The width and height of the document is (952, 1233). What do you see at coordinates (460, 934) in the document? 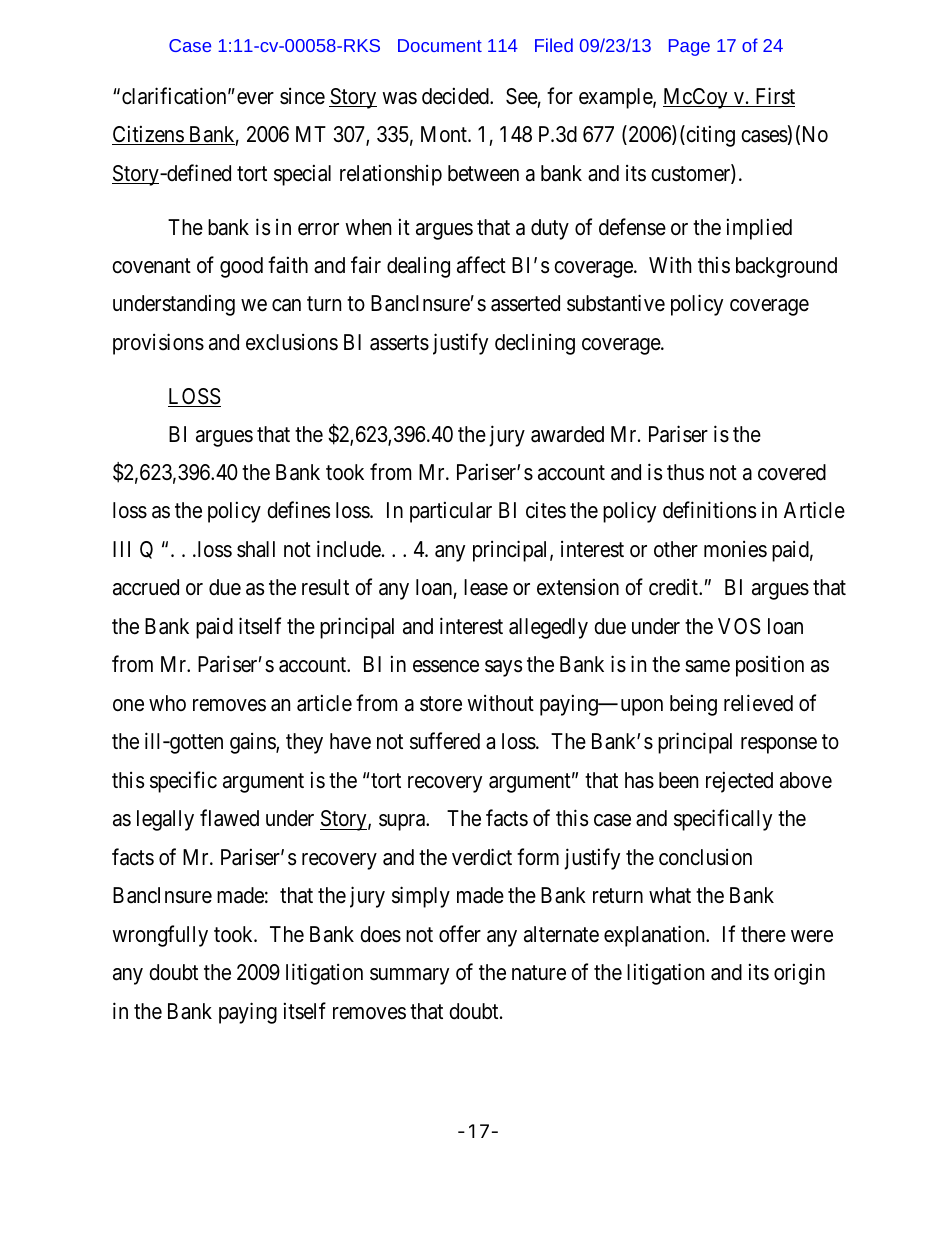
I see `offer` at bounding box center [460, 934].
